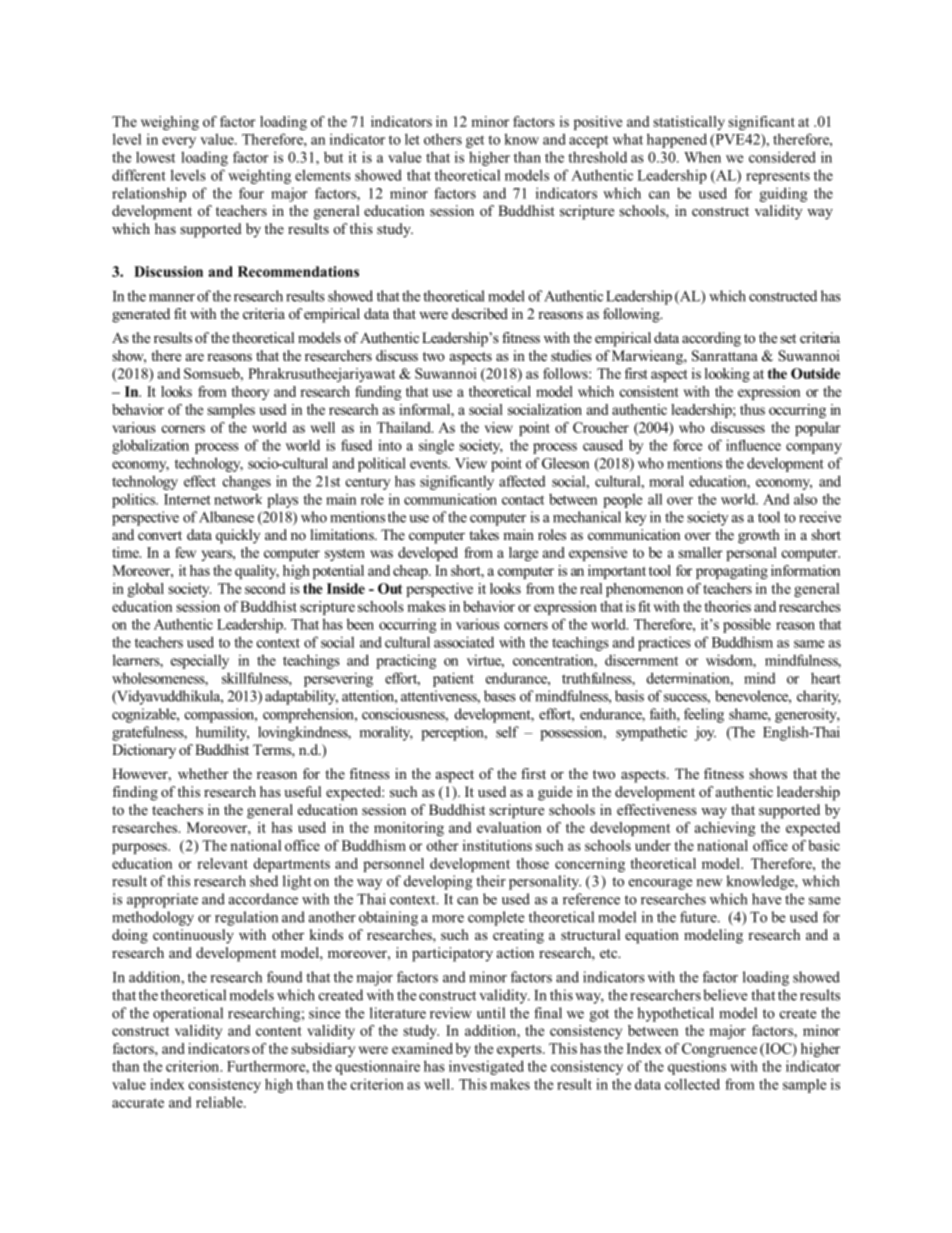  I want to click on are, so click(195, 357).
